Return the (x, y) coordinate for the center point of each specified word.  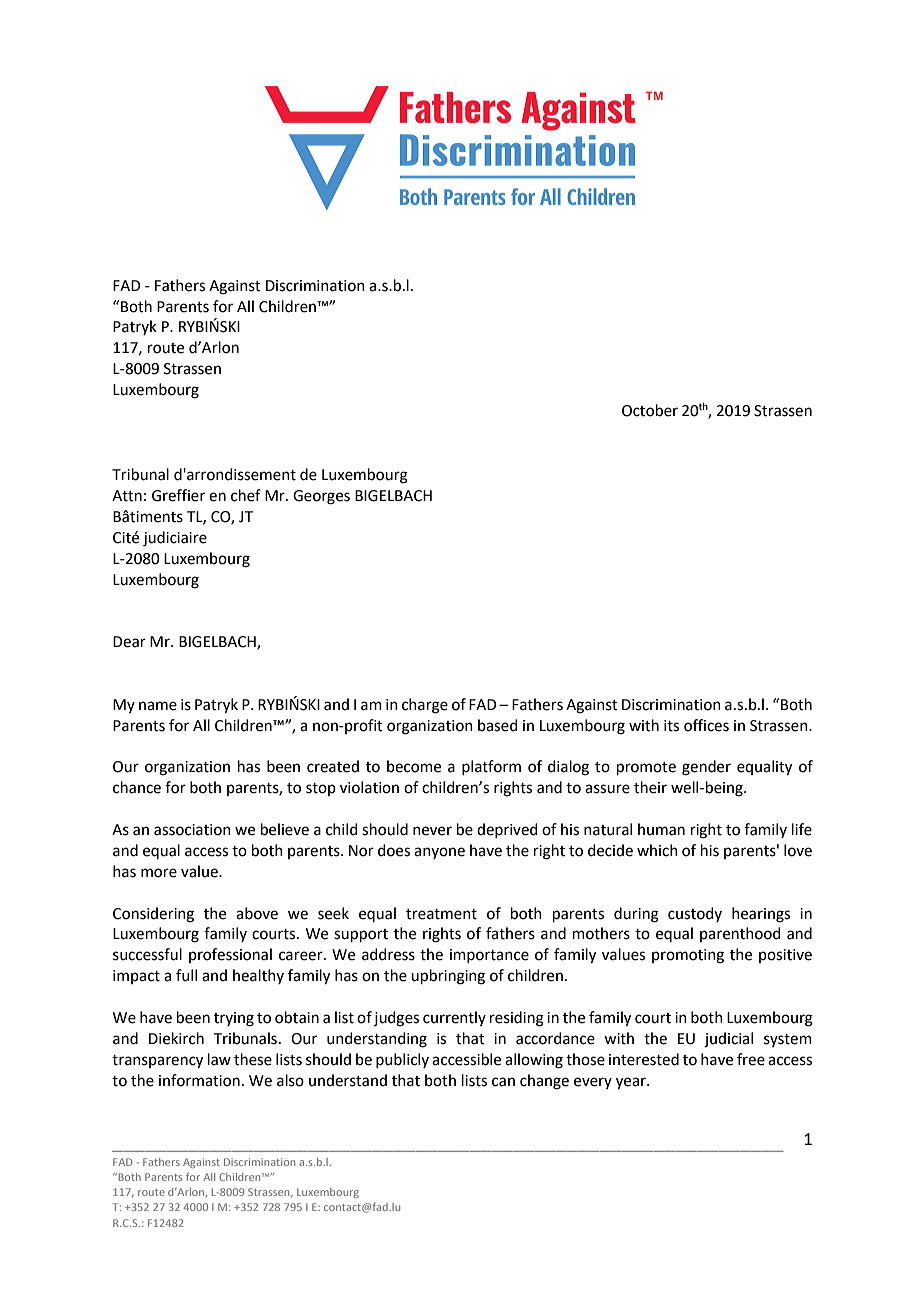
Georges (321, 497)
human (661, 829)
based (498, 725)
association (192, 830)
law (219, 1059)
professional (230, 955)
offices (706, 725)
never (432, 831)
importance (489, 956)
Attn (127, 496)
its (671, 726)
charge (425, 706)
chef (246, 495)
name (158, 706)
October (650, 410)
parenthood (740, 934)
